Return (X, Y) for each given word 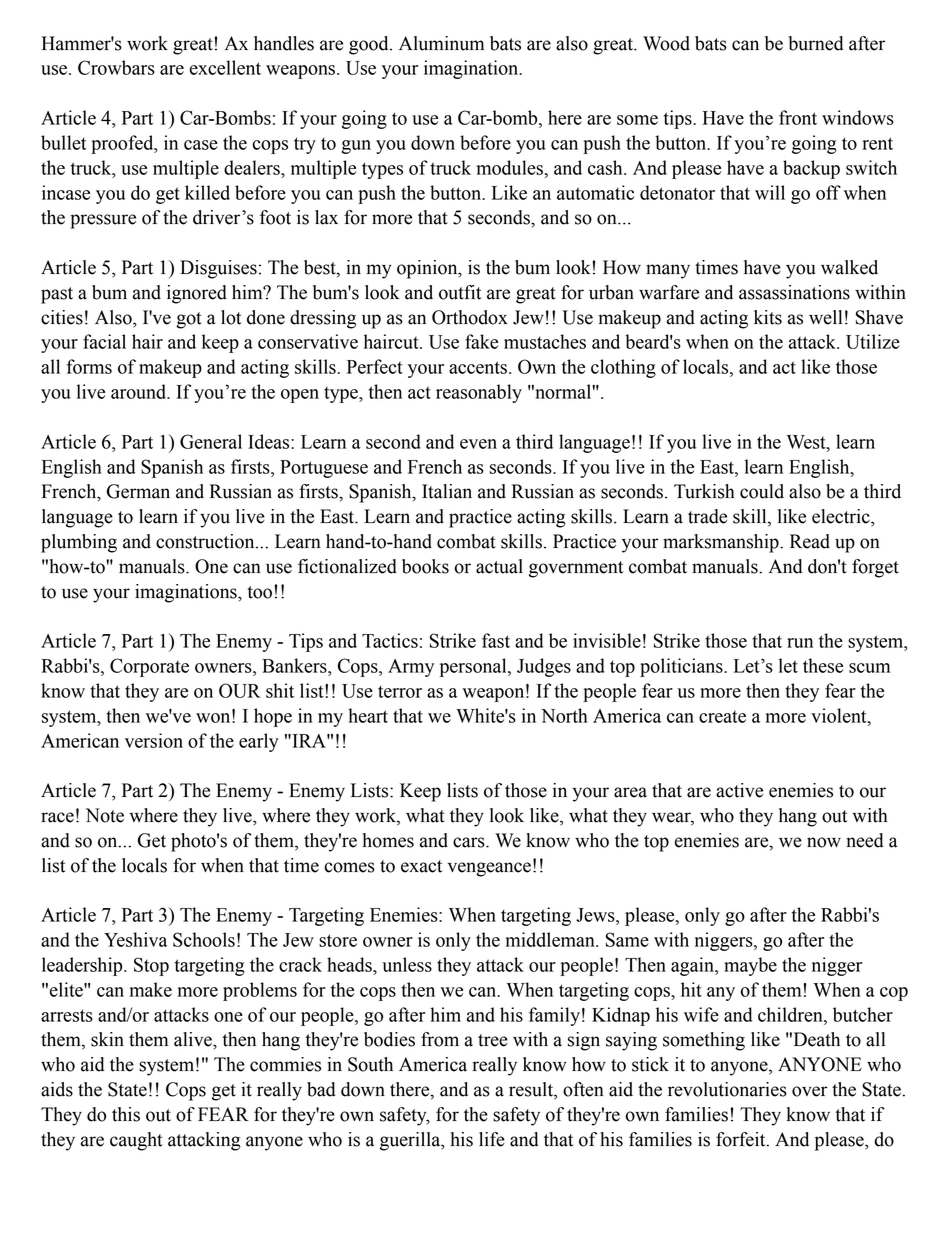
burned (816, 43)
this (126, 1114)
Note (105, 815)
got (189, 320)
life (492, 1139)
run (800, 643)
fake (481, 341)
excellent (225, 67)
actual (499, 566)
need (865, 840)
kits (768, 317)
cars (470, 842)
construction (206, 541)
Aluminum (441, 43)
